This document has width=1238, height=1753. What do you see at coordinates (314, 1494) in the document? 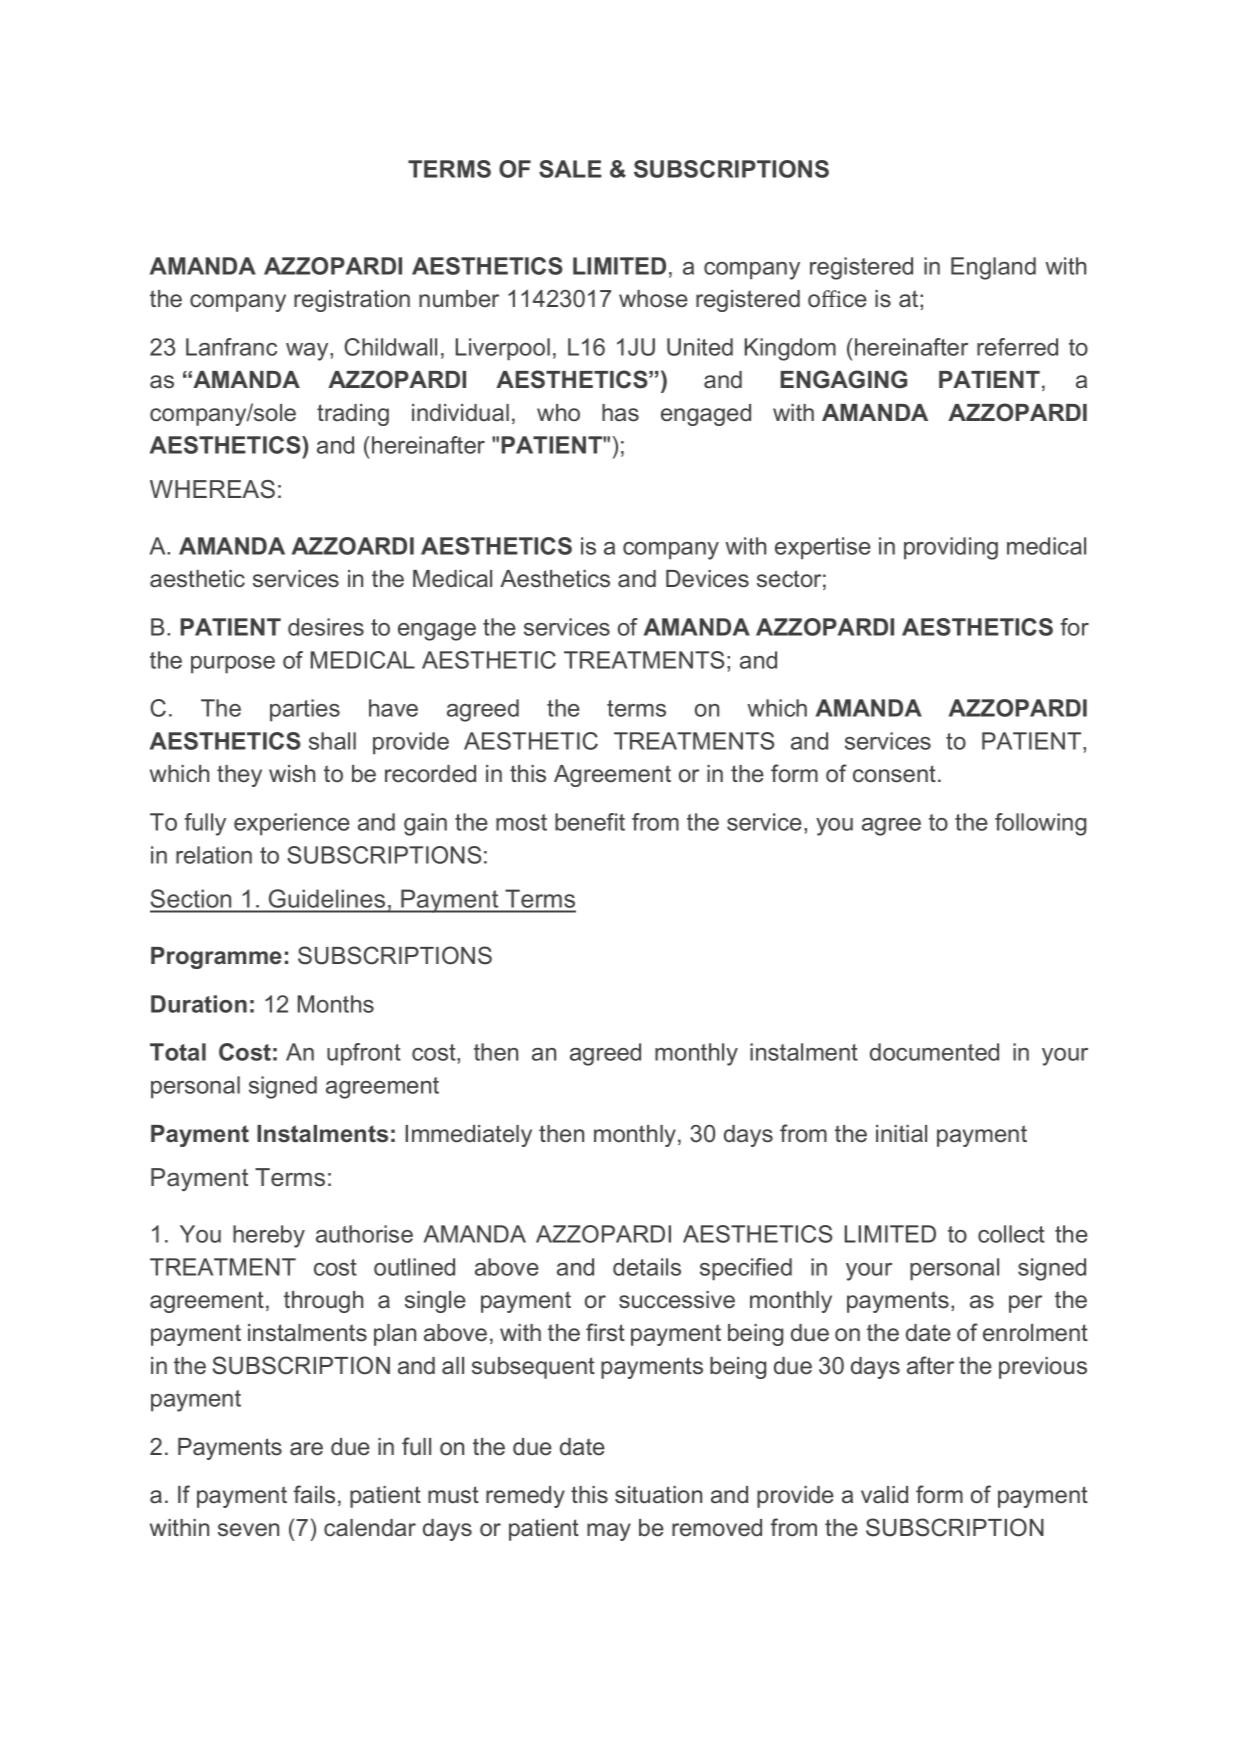
I see `fails` at bounding box center [314, 1494].
